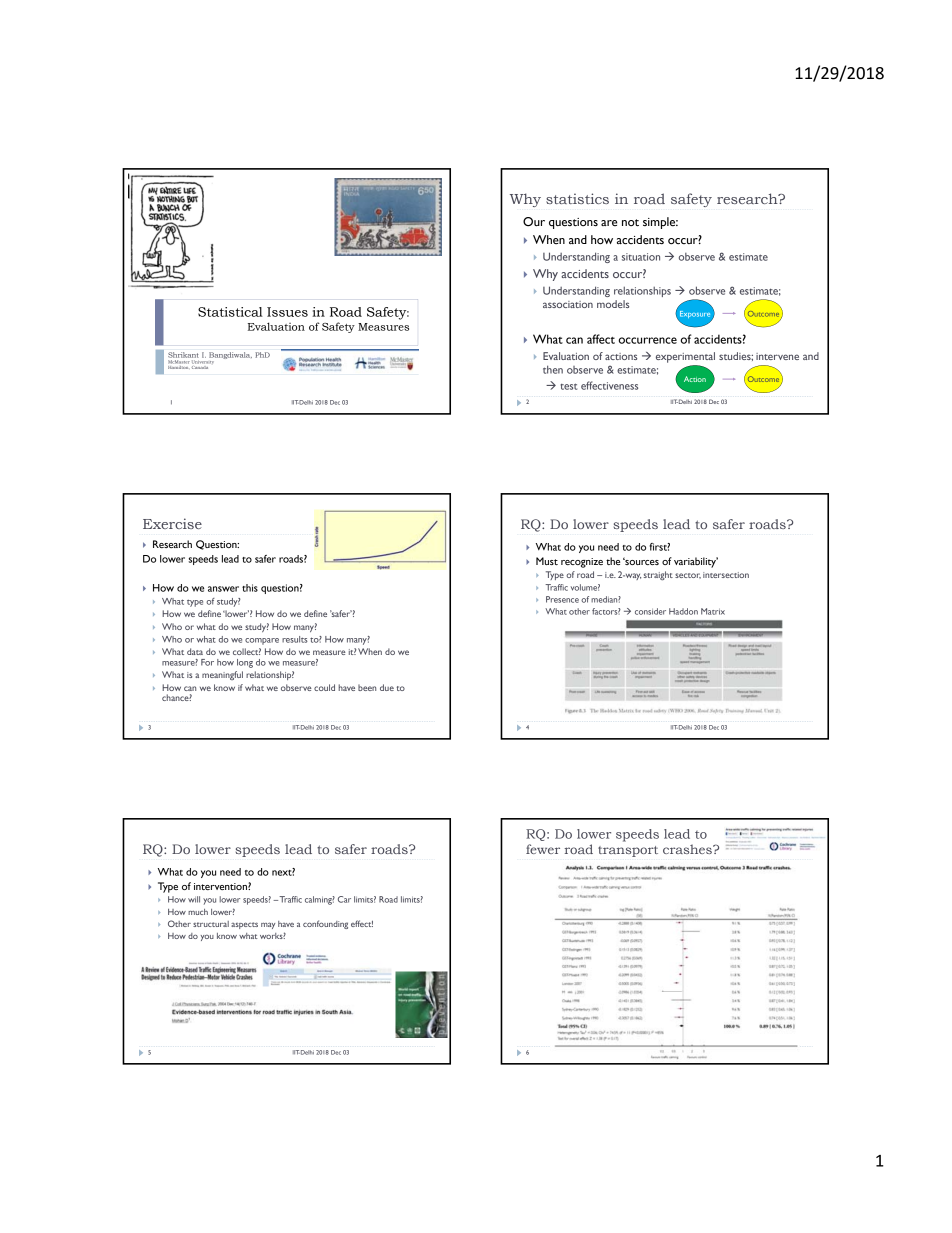 This screenshot has width=952, height=1233. What do you see at coordinates (230, 312) in the screenshot?
I see `Statistical` at bounding box center [230, 312].
